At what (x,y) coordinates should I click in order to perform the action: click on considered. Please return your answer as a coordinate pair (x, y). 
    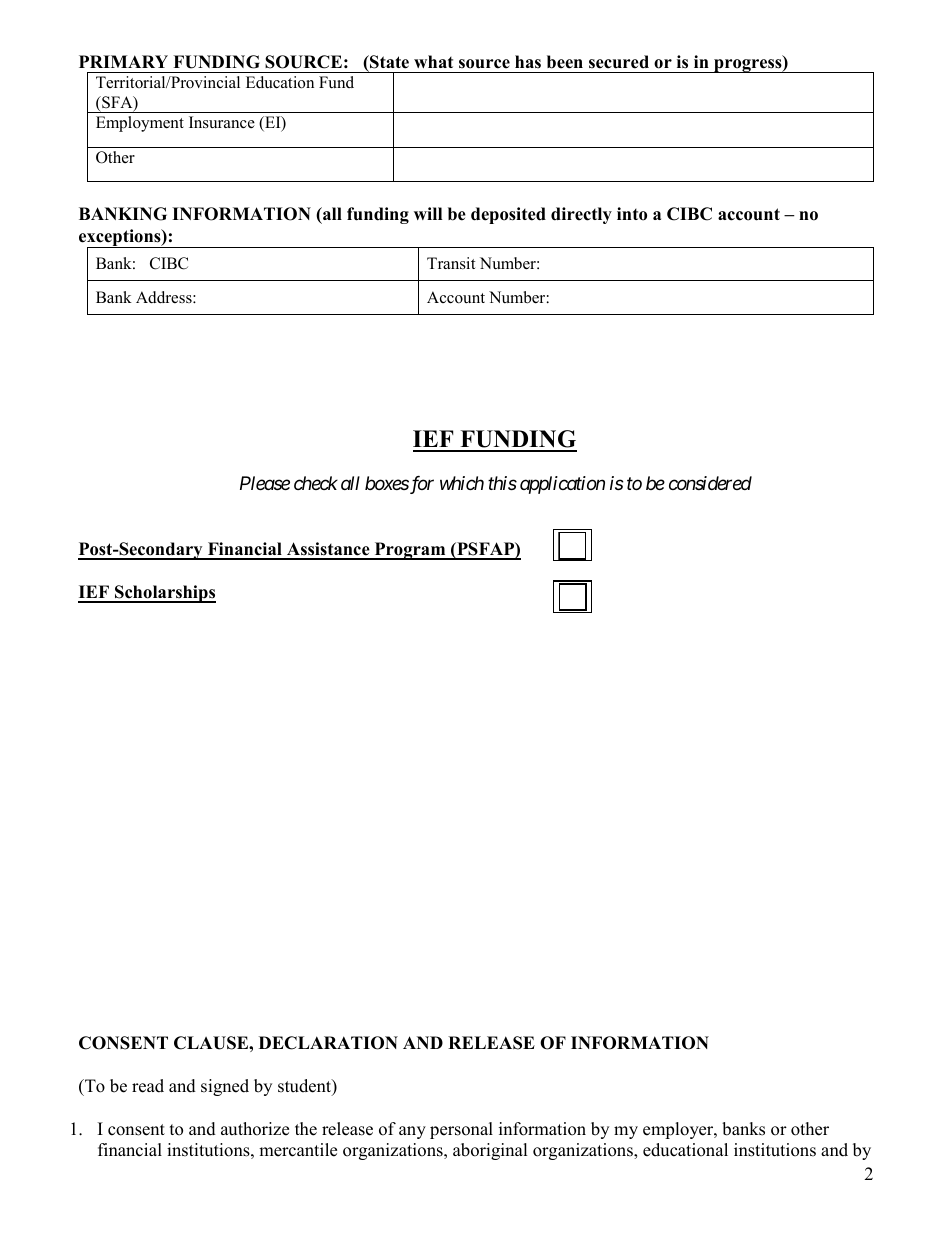
    Looking at the image, I should click on (710, 483).
